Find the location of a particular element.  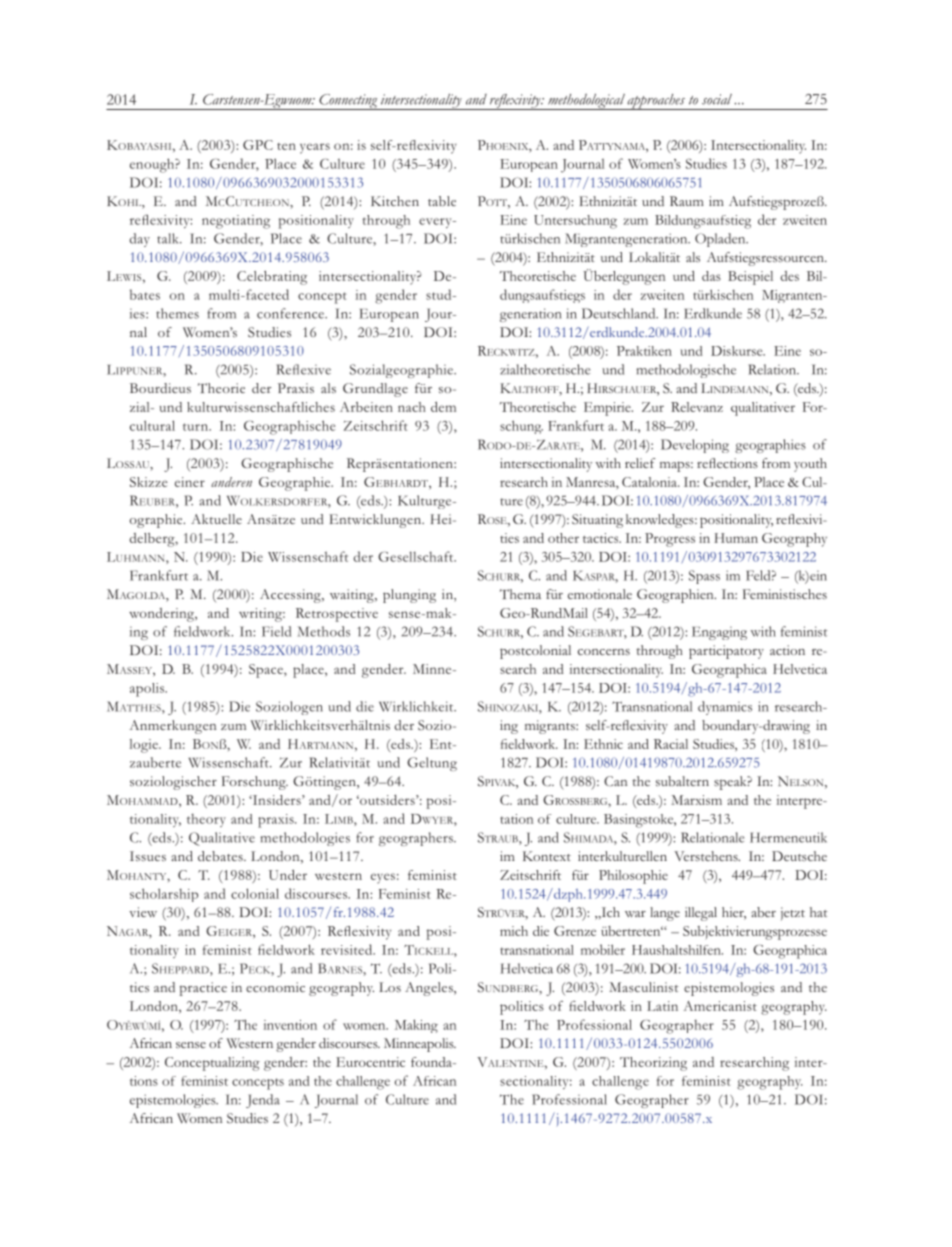

Latin is located at coordinates (662, 1006).
